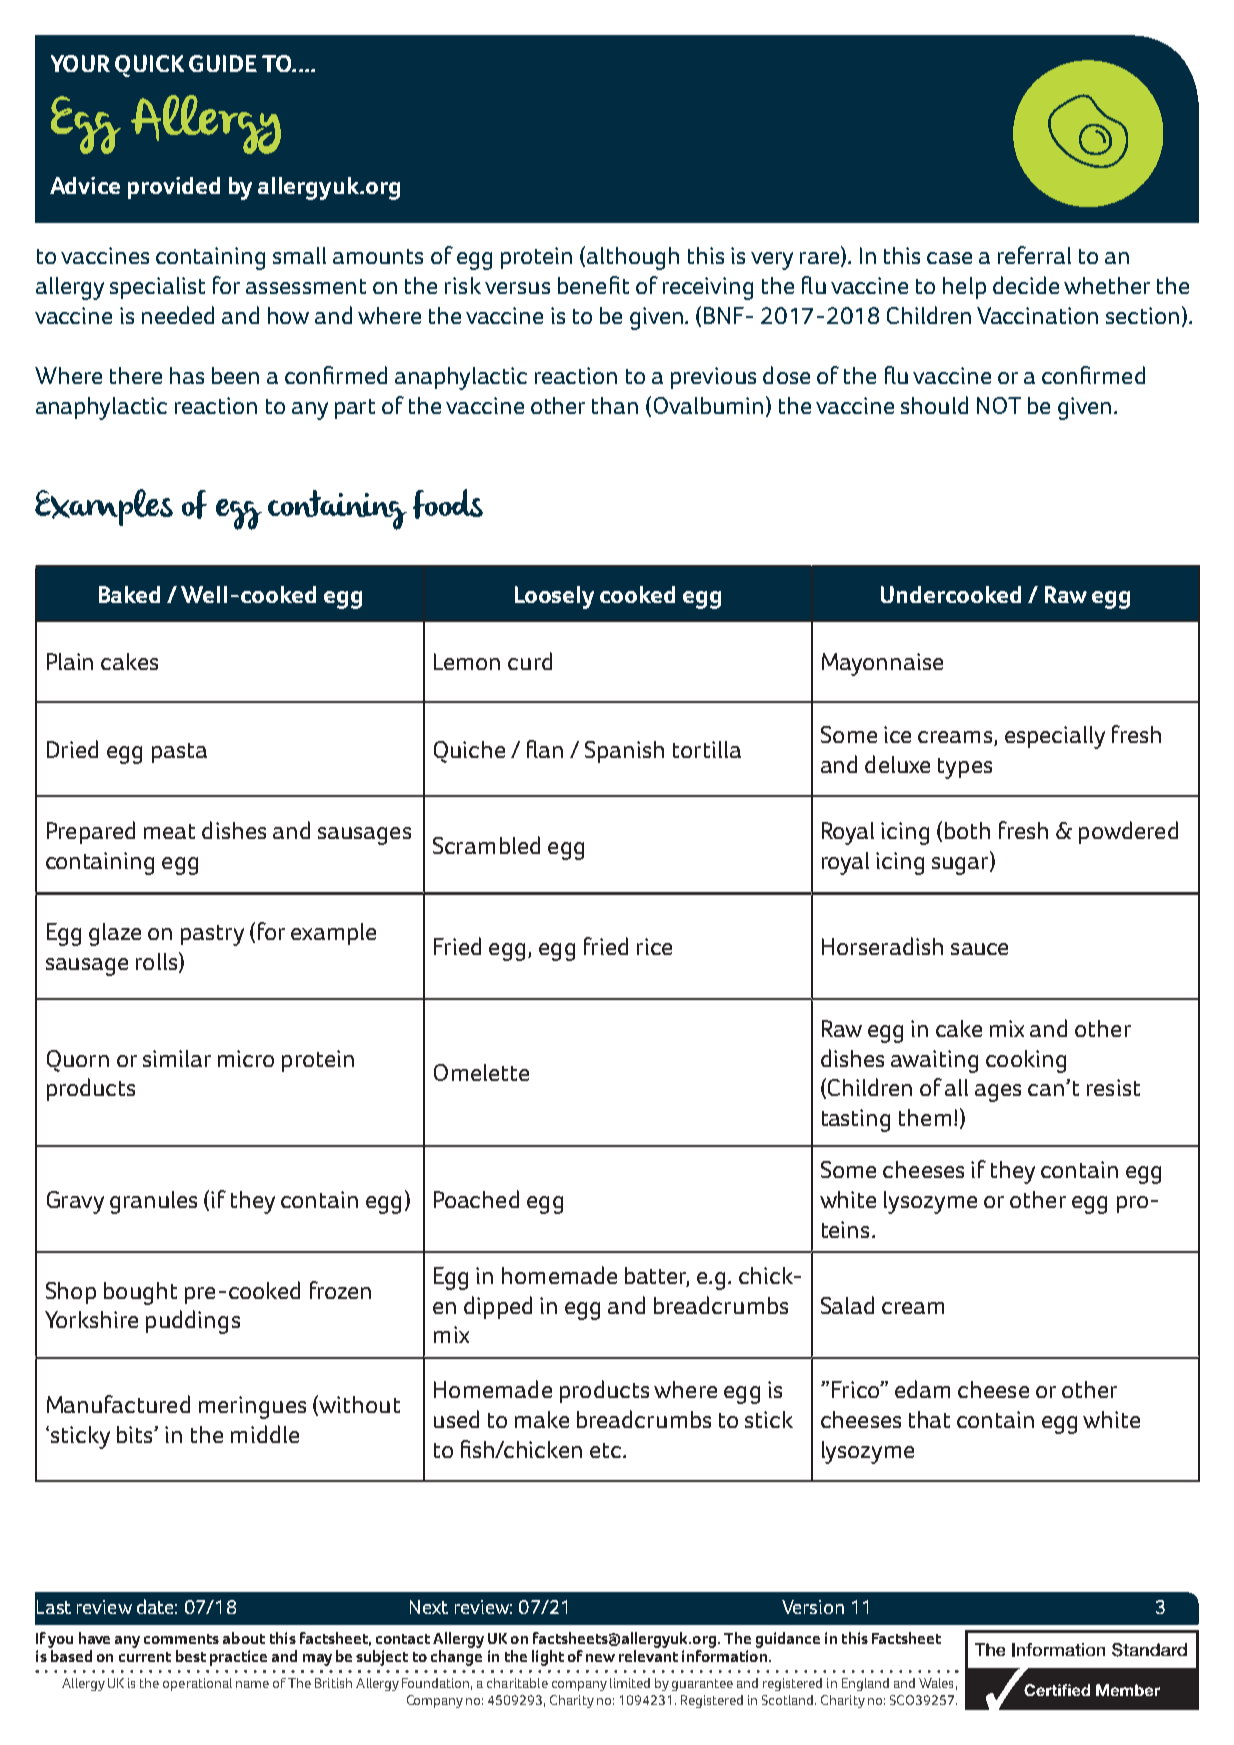 The width and height of the document is (1234, 1745). I want to click on best, so click(191, 1656).
